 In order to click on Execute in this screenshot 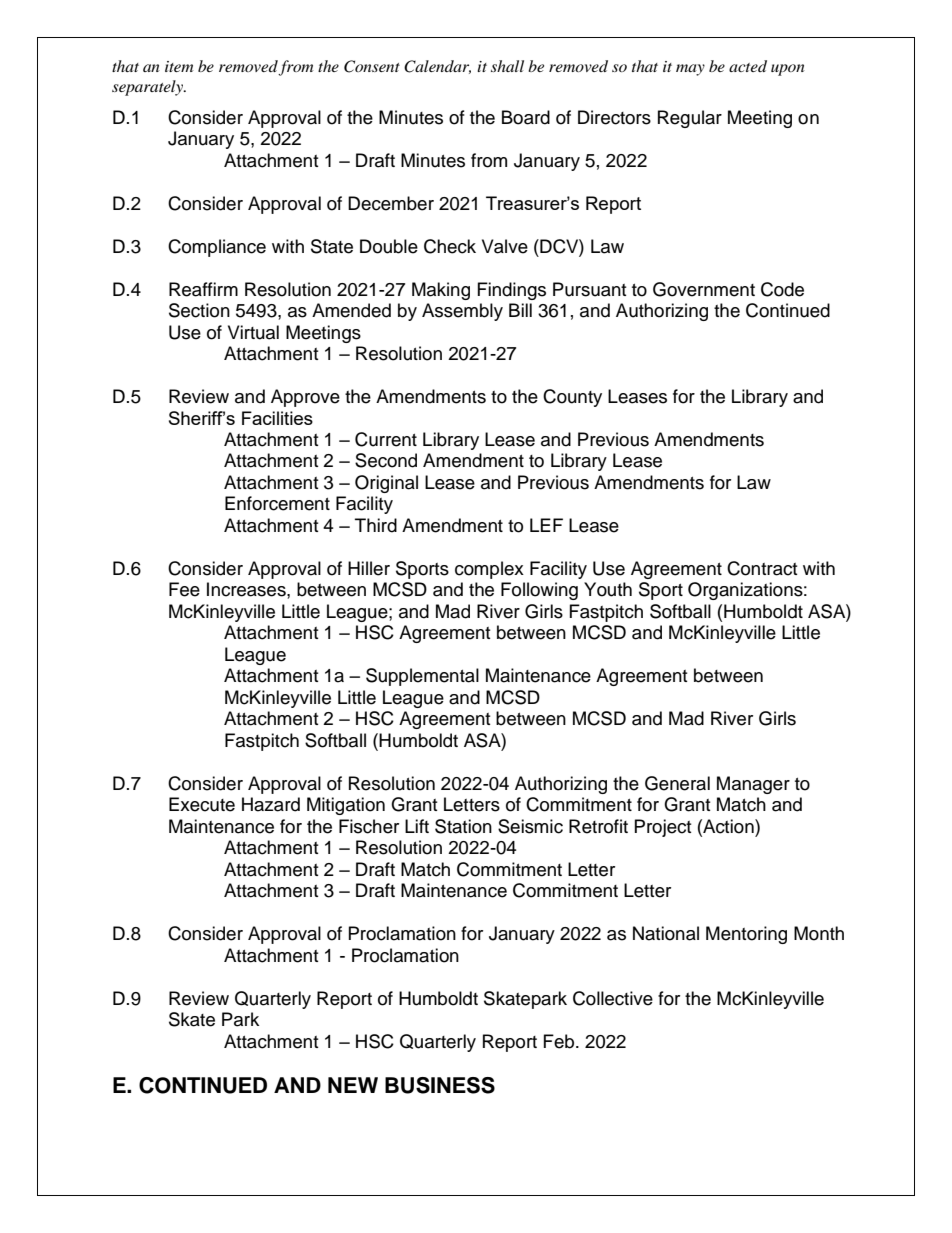, I will do `click(202, 804)`.
